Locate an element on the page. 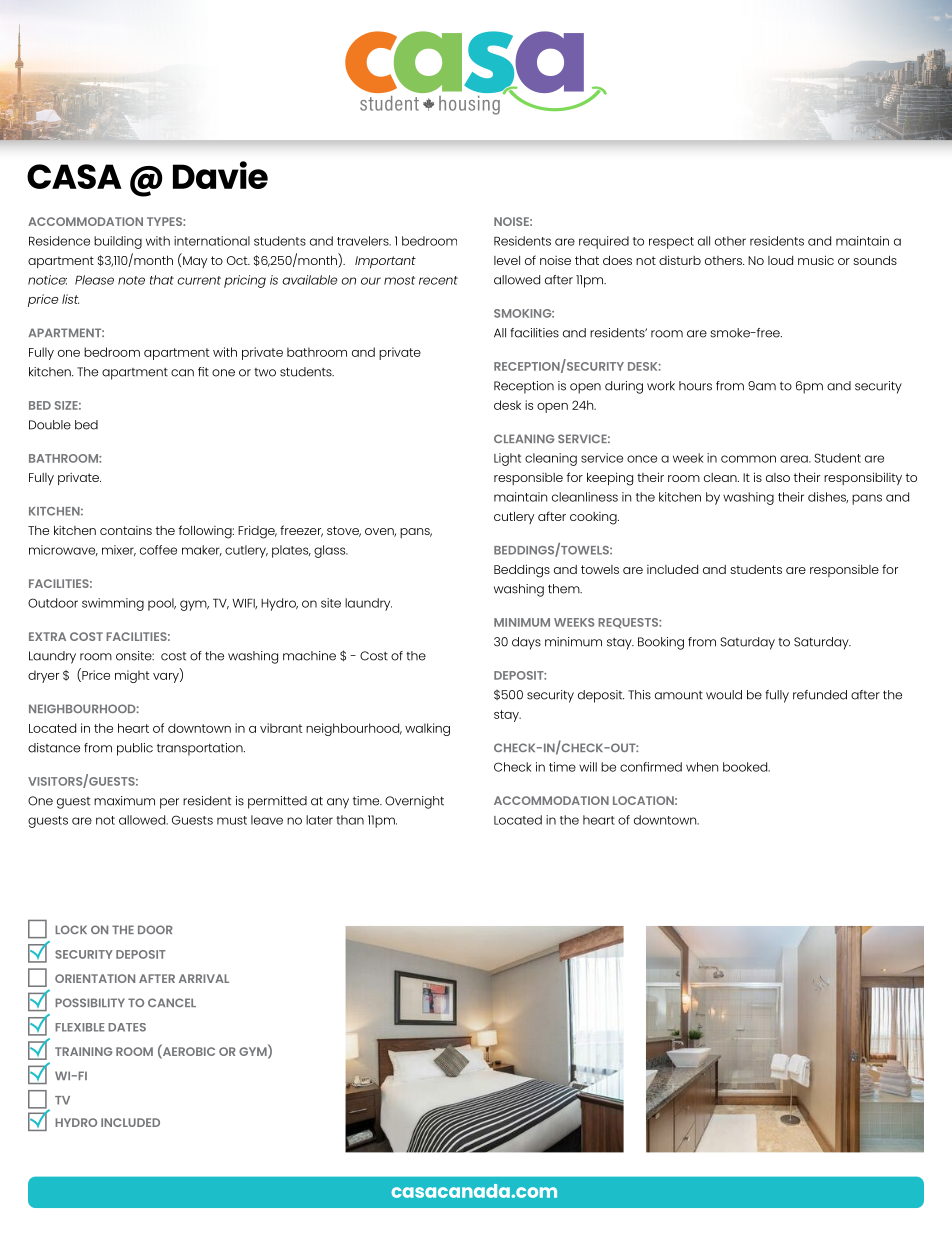 Image resolution: width=952 pixels, height=1233 pixels. Booking is located at coordinates (661, 643).
